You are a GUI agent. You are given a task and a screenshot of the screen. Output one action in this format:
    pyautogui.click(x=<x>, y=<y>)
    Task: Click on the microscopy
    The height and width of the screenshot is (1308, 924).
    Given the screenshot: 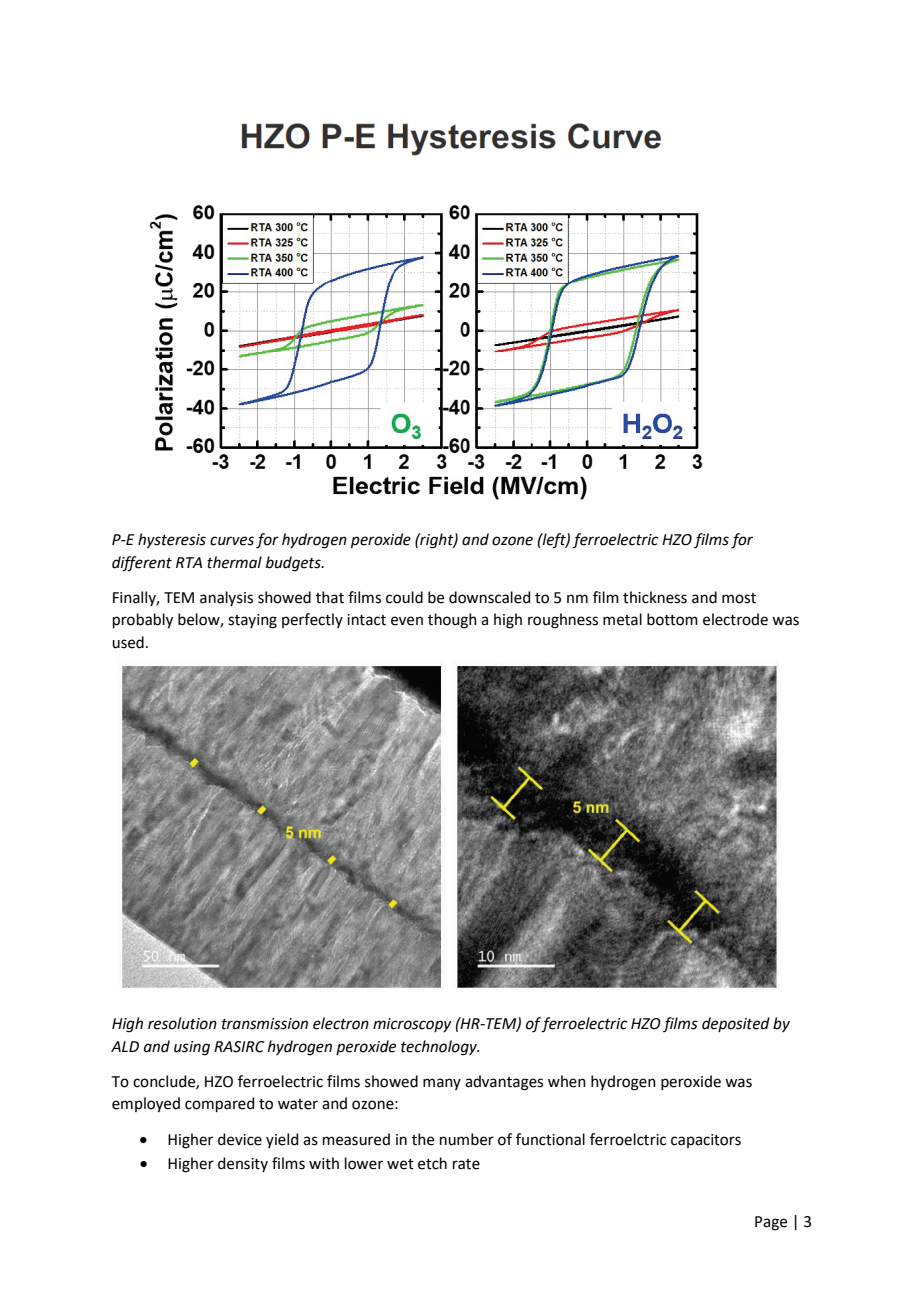 What is the action you would take?
    pyautogui.click(x=412, y=1025)
